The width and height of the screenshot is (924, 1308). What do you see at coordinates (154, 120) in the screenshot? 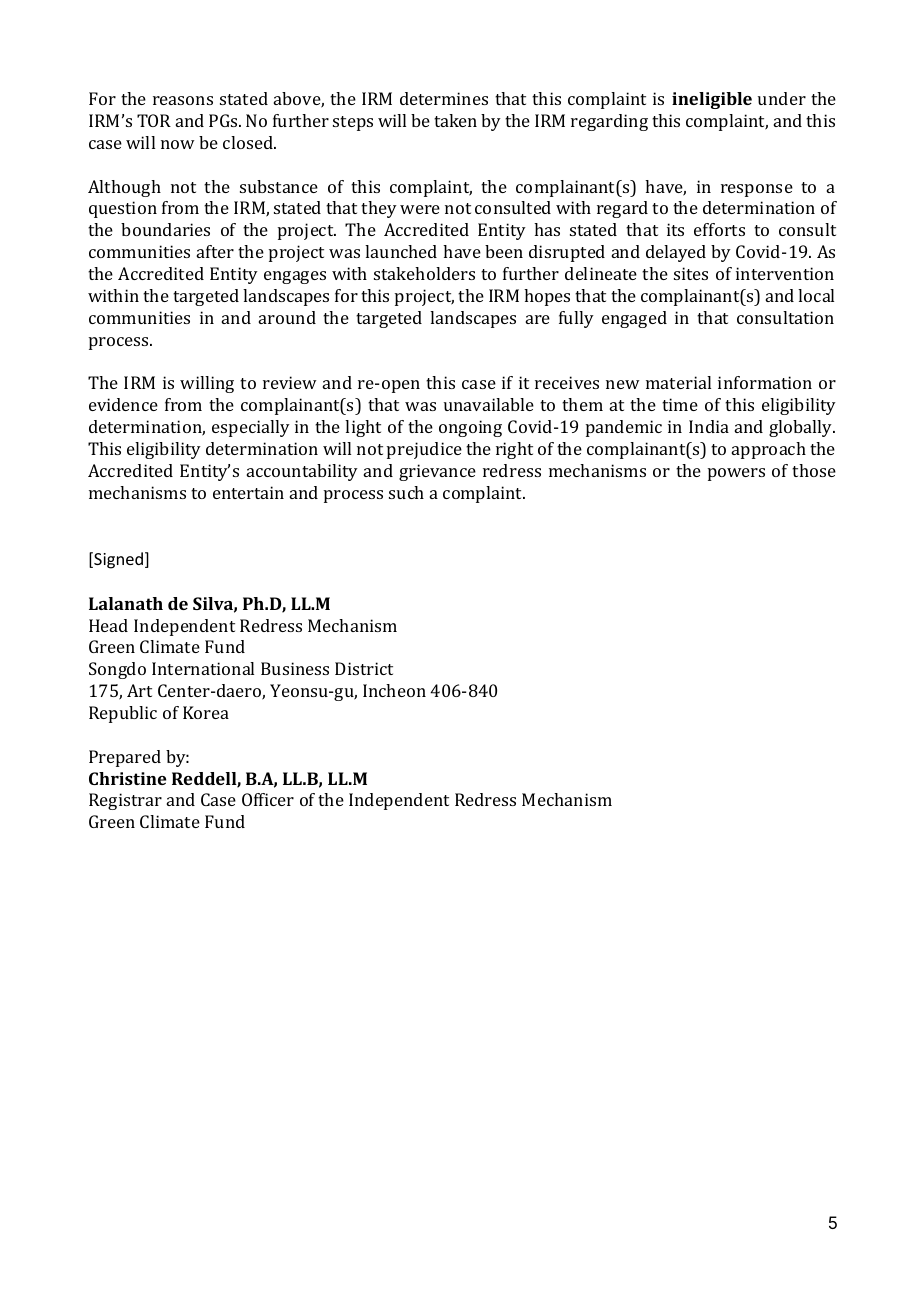
I see `TOR` at bounding box center [154, 120].
